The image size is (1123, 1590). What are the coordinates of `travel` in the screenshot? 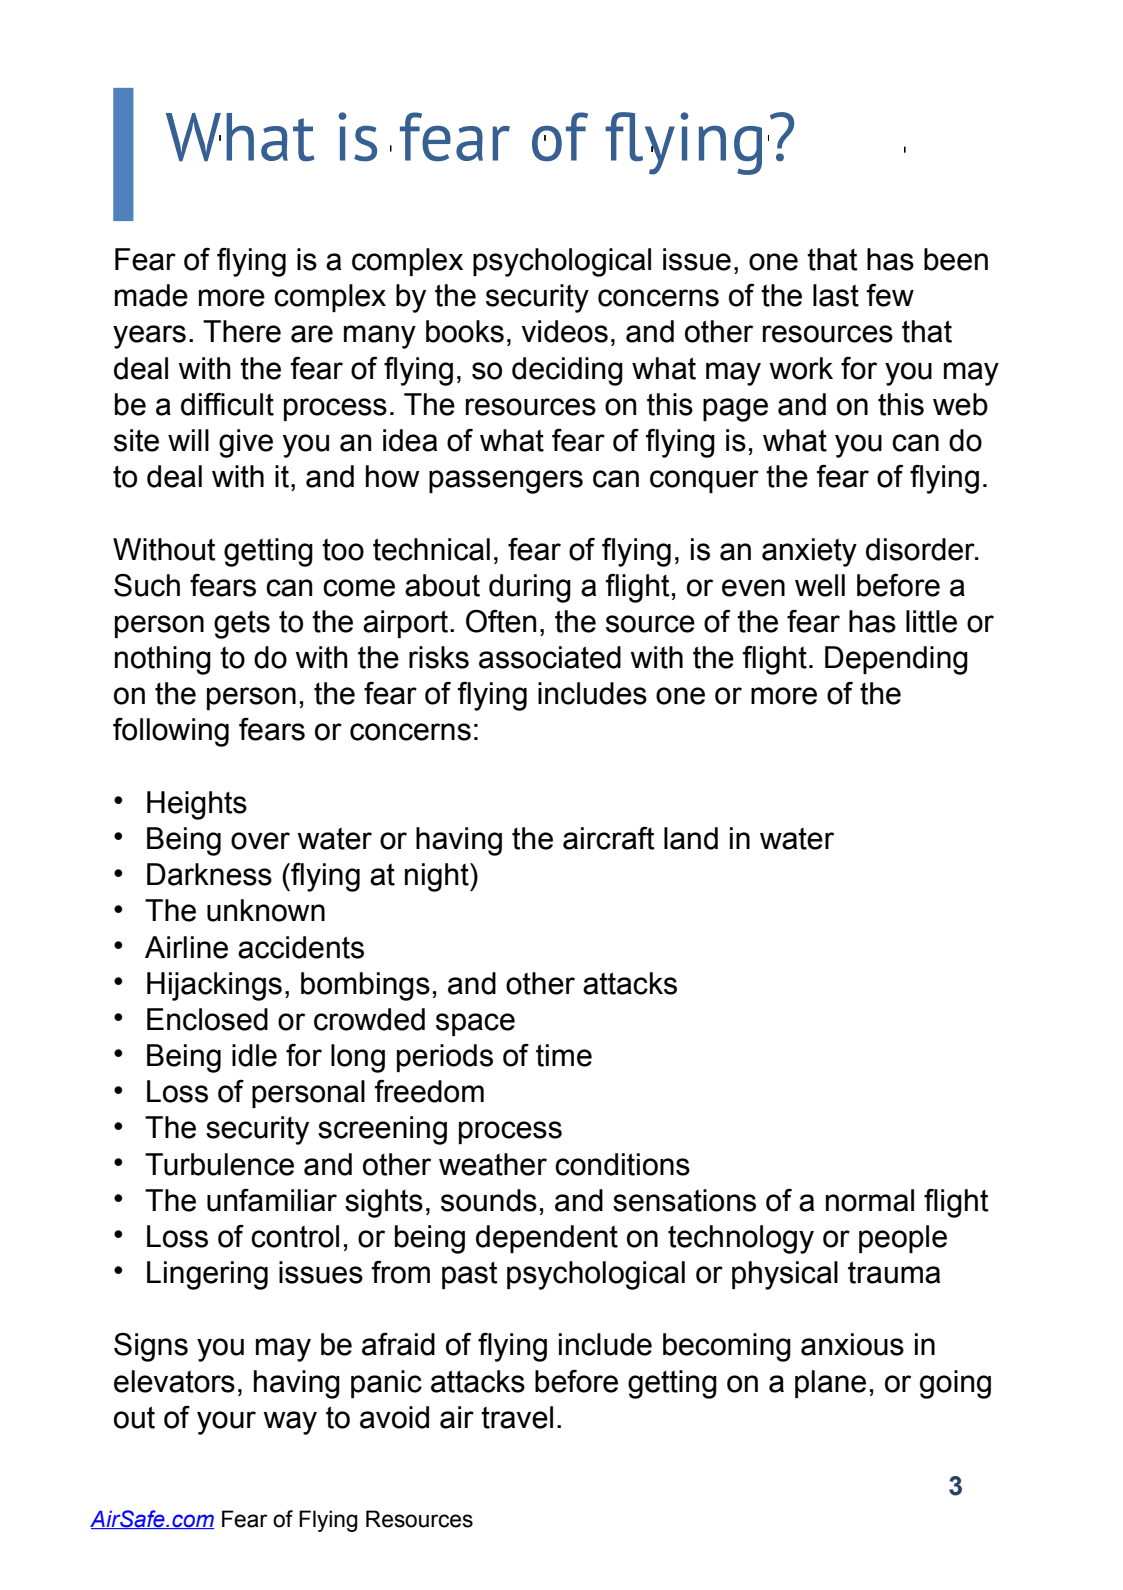 It's located at (517, 1417).
